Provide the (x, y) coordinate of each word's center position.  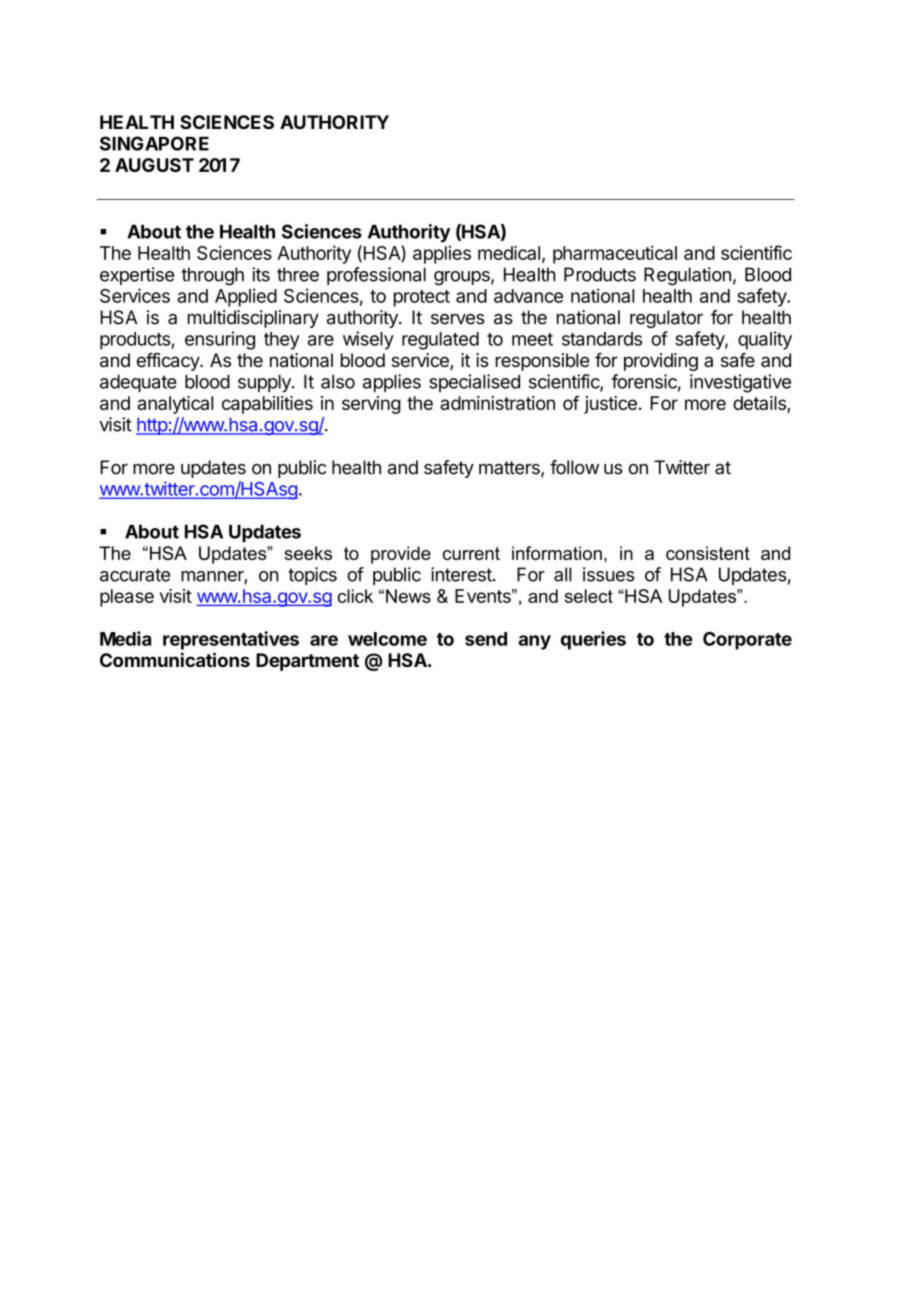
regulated (440, 341)
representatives (231, 640)
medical (509, 253)
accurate (135, 575)
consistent (708, 553)
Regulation (687, 276)
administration (497, 403)
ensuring (220, 340)
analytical (175, 405)
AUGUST (154, 165)
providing (661, 362)
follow (574, 467)
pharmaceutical (615, 255)
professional (376, 276)
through (212, 276)
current (471, 553)
